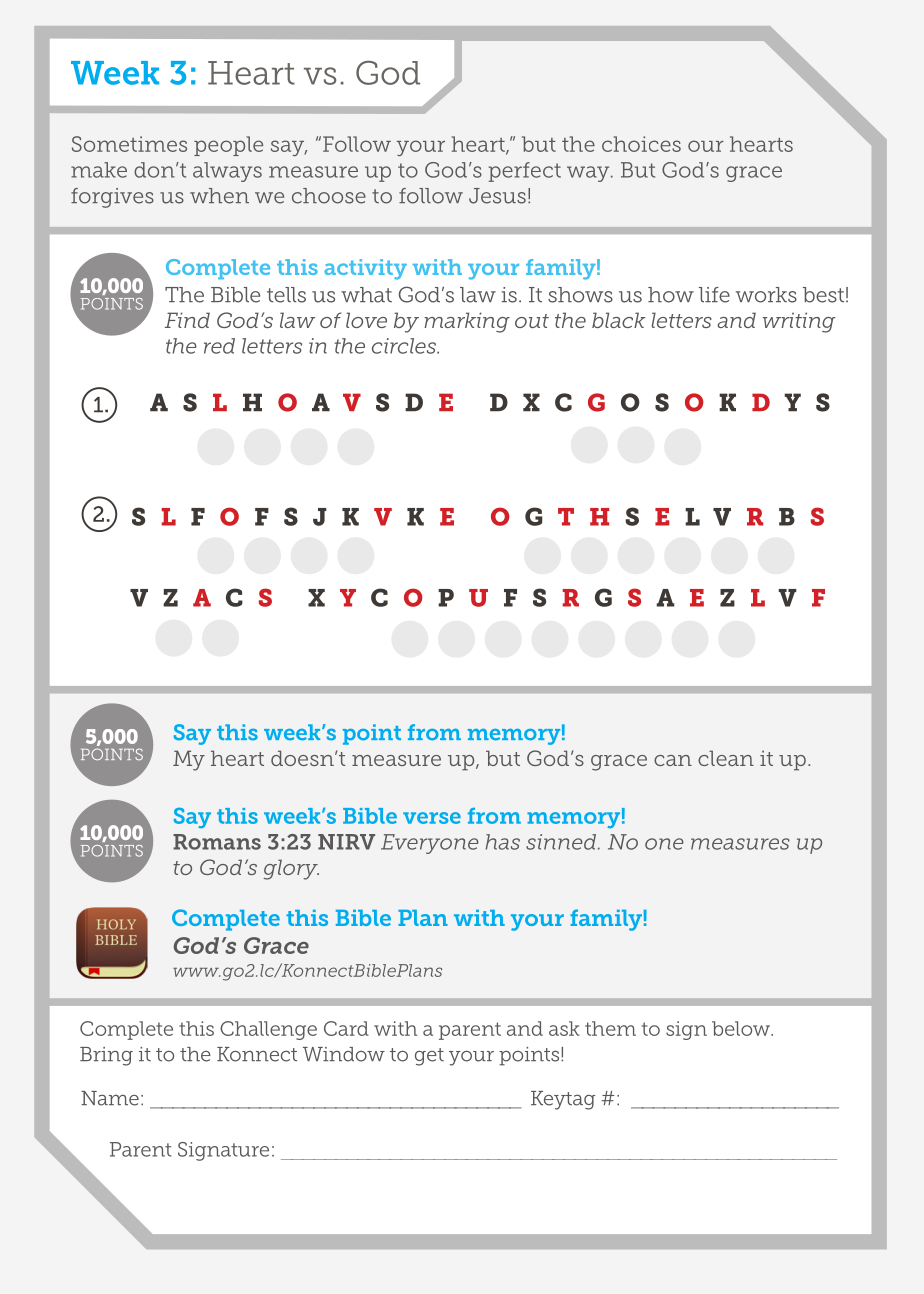 The width and height of the screenshot is (924, 1294). I want to click on verse, so click(432, 818).
